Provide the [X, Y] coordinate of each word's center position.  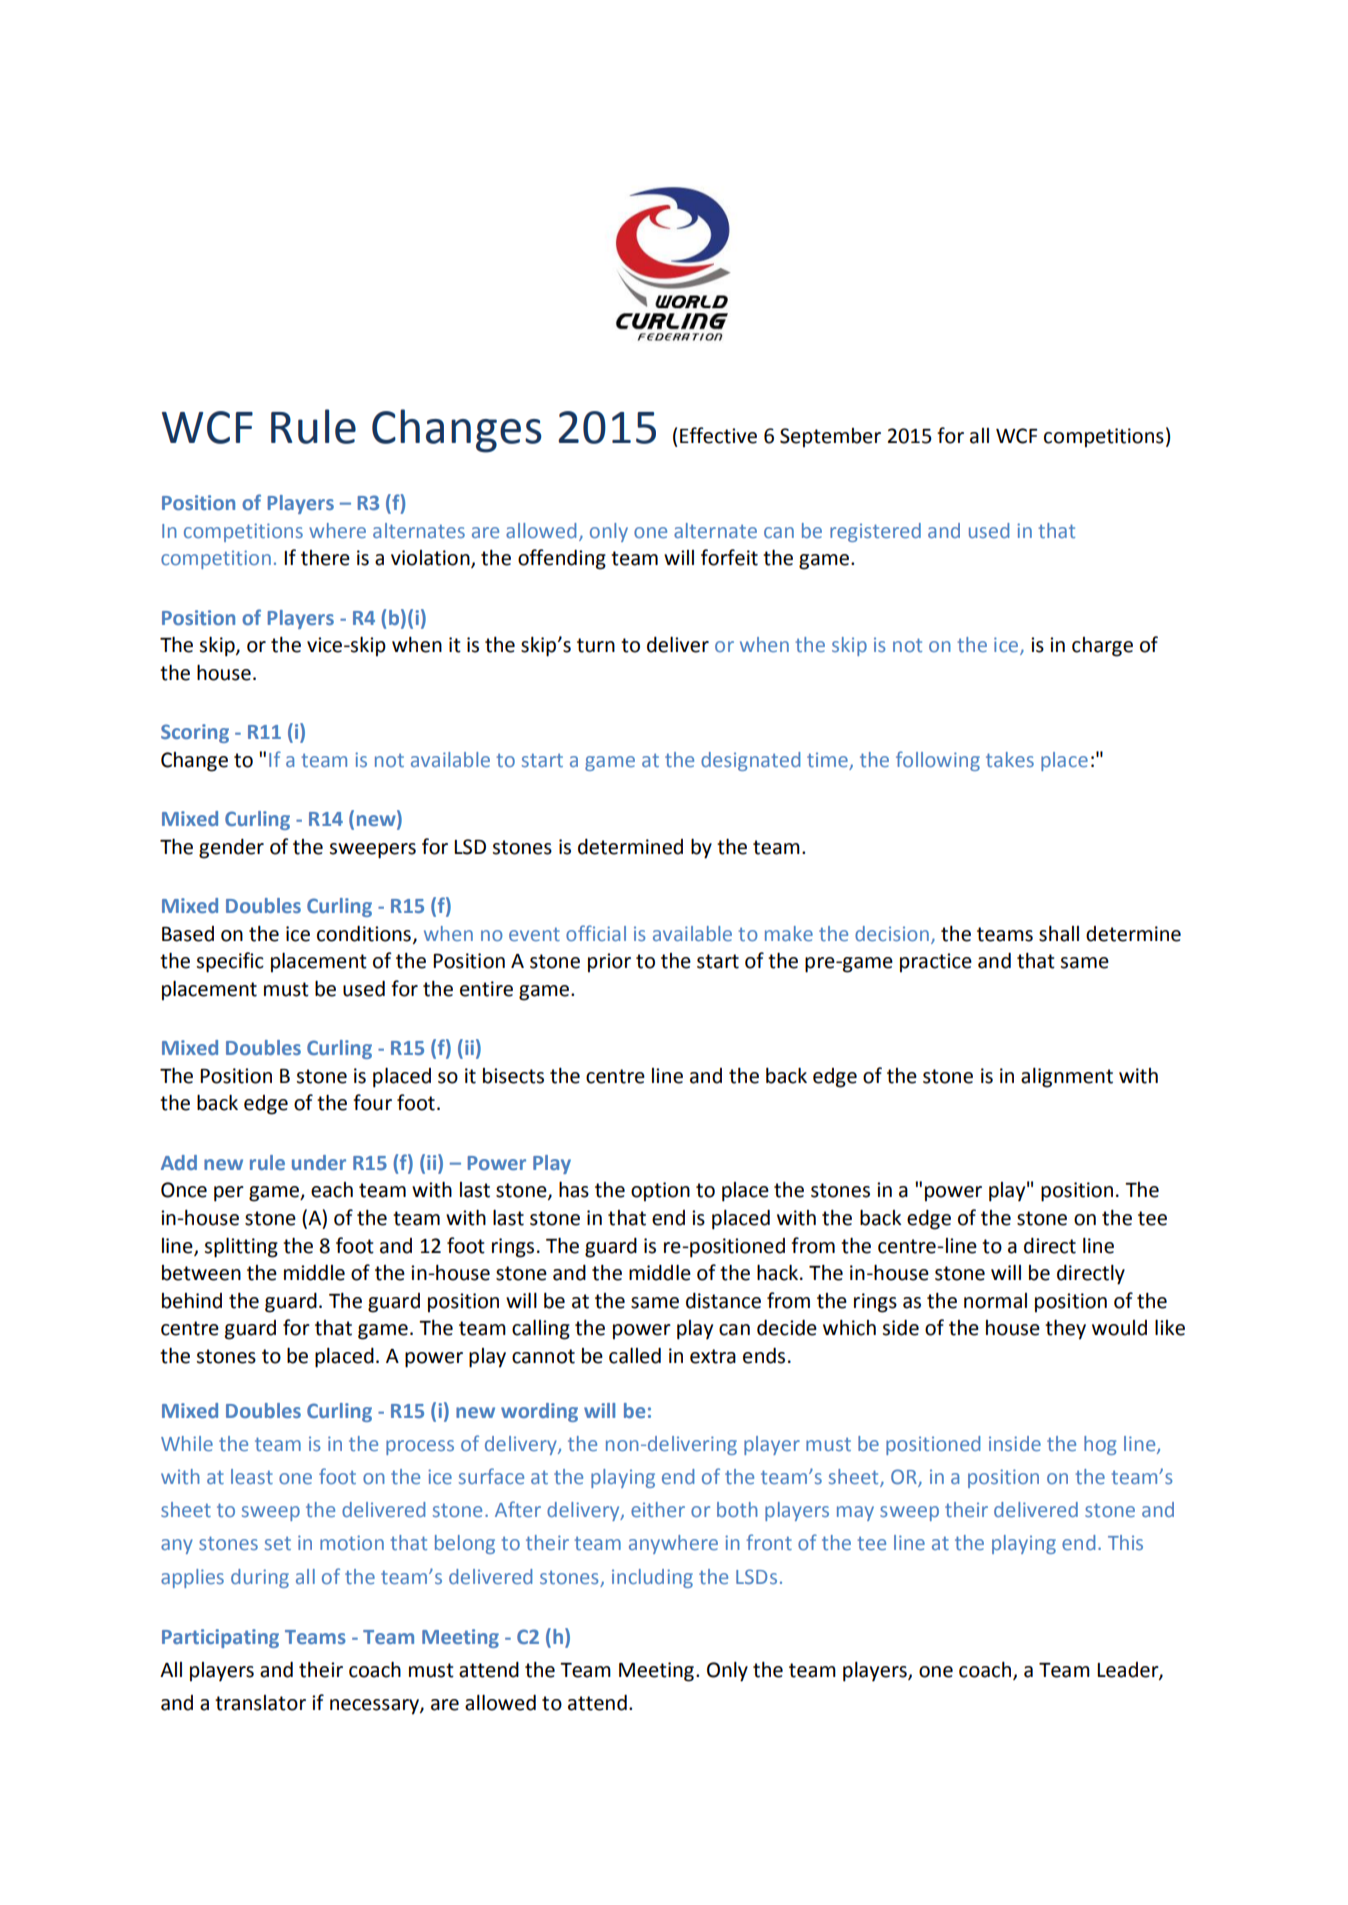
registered [875, 532]
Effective [718, 435]
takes [1010, 759]
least [252, 1476]
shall [1059, 933]
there [325, 558]
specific [230, 962]
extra [713, 1356]
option [660, 1192]
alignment [1067, 1078]
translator [260, 1703]
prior [609, 963]
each [332, 1190]
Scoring [195, 733]
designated [750, 761]
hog [1100, 1445]
